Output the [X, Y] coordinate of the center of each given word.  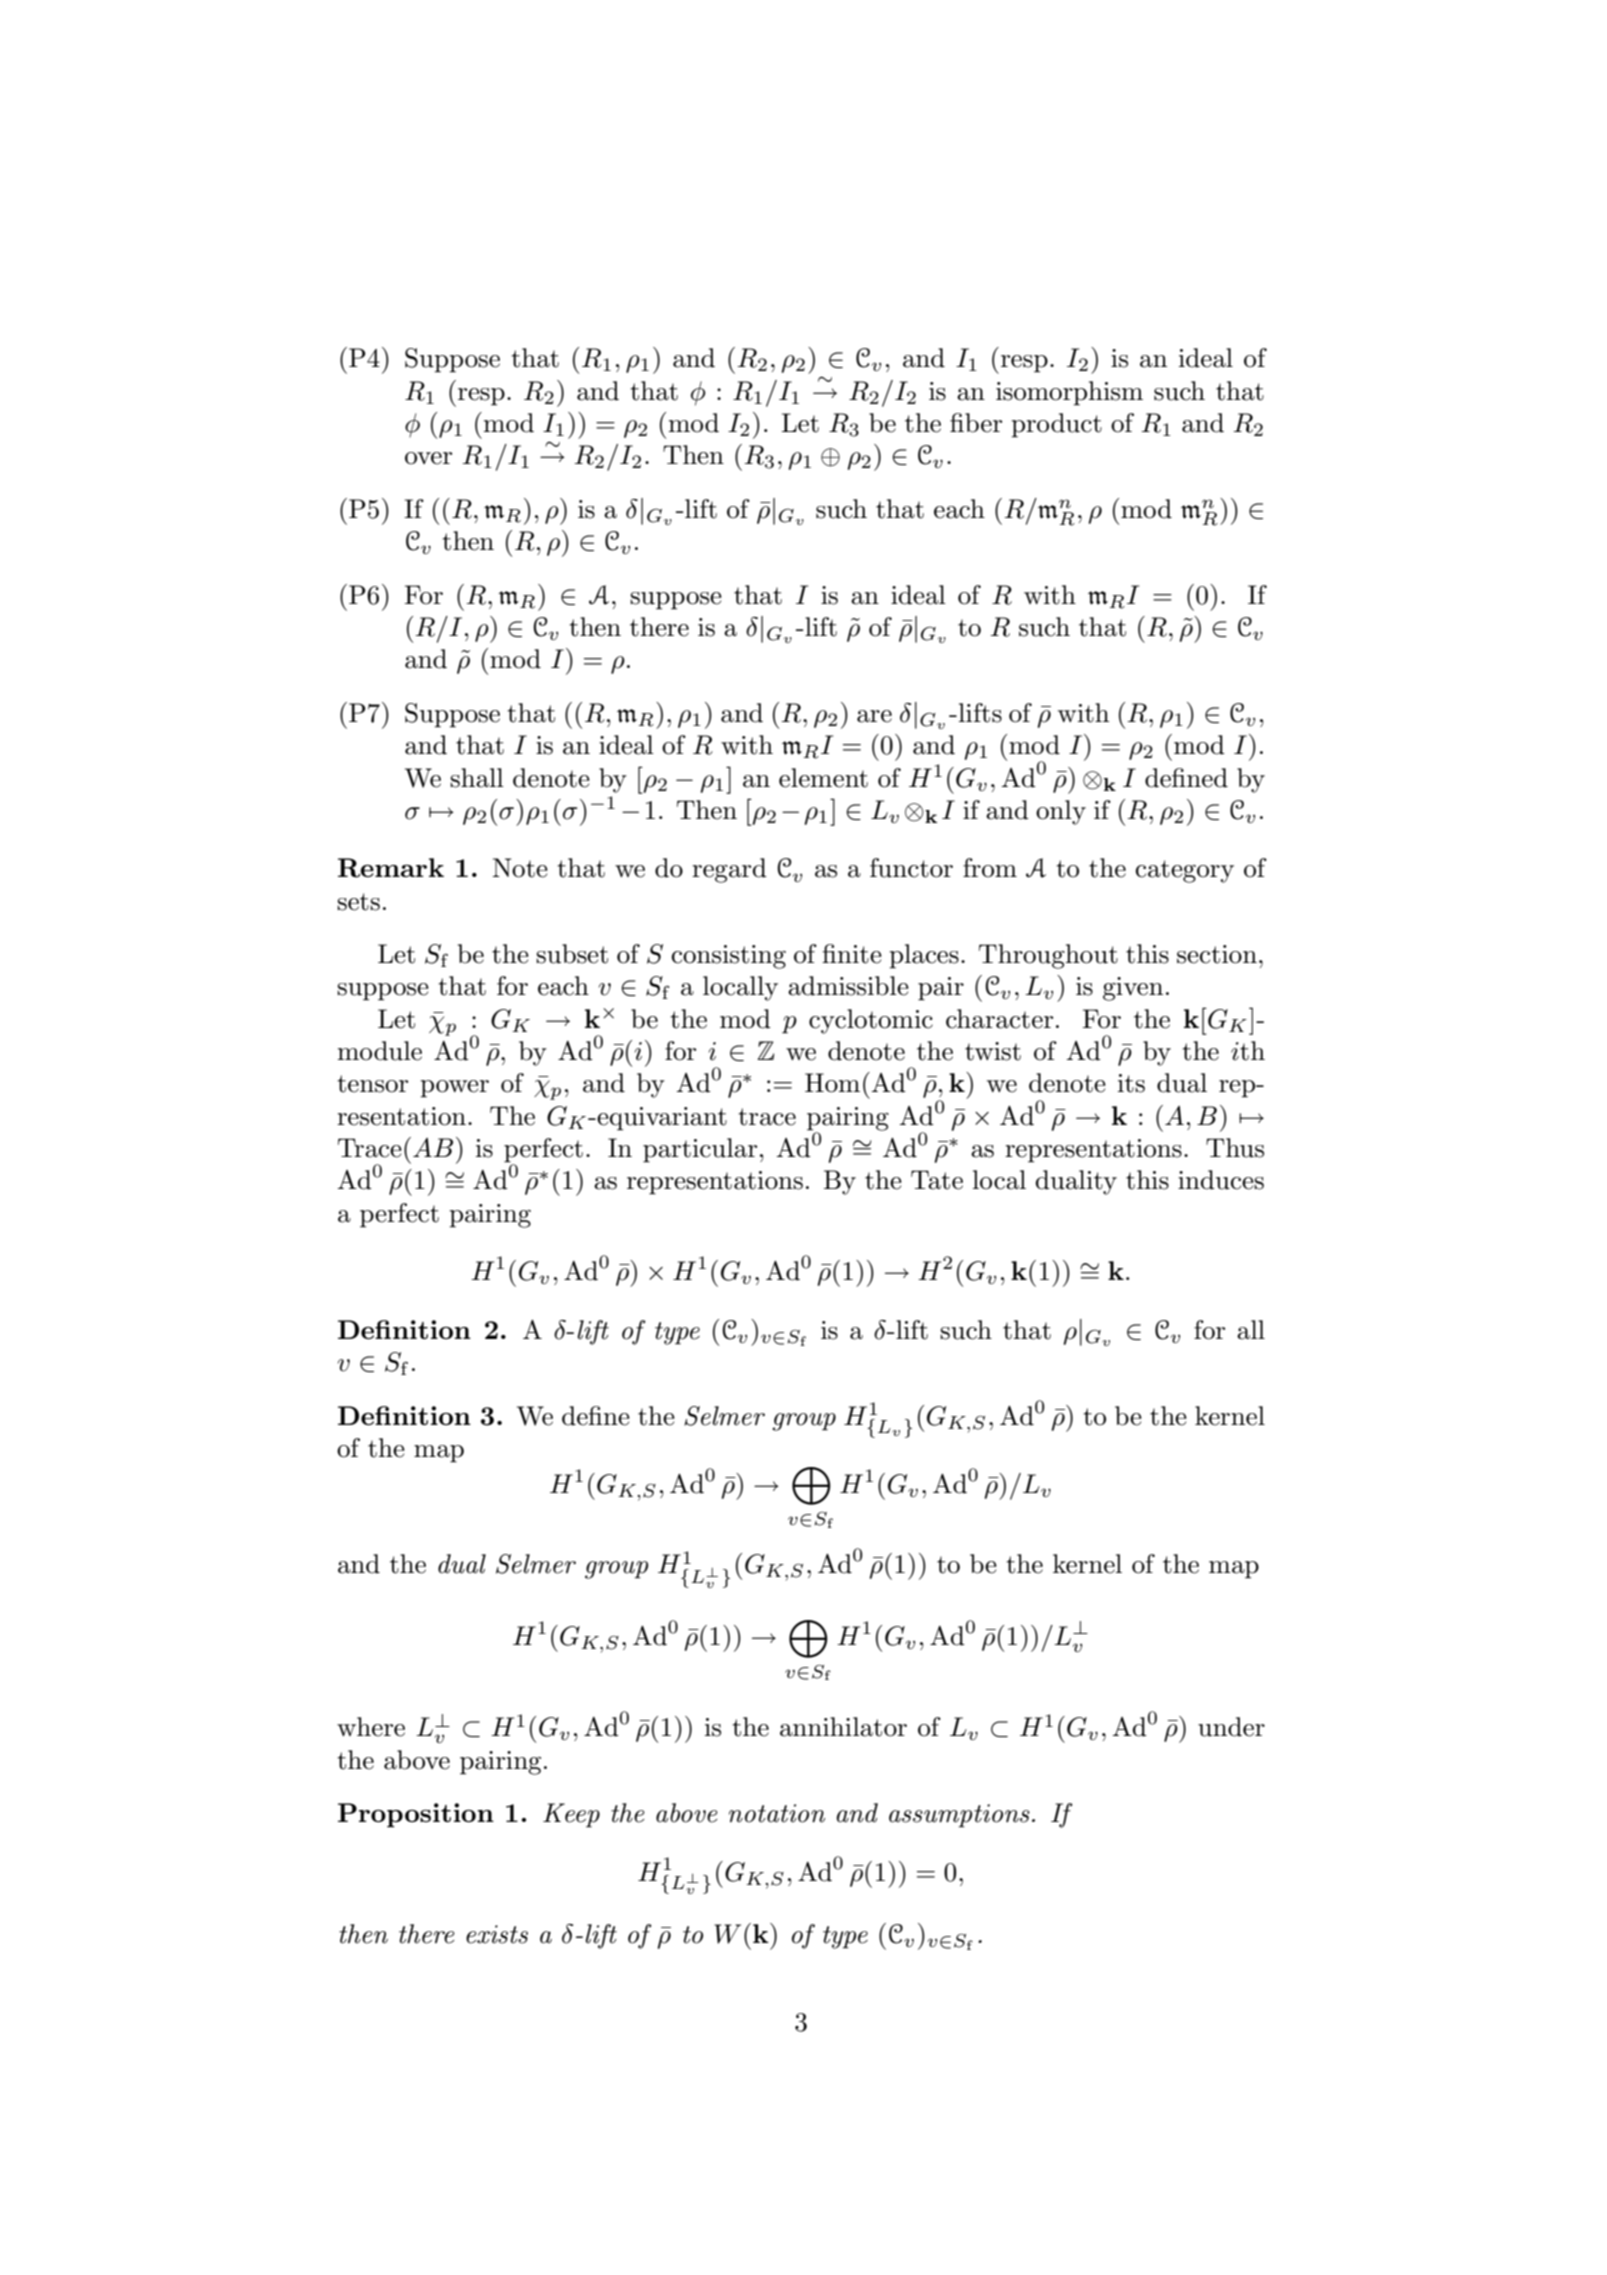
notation [777, 1813]
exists [497, 1934]
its [1131, 1083]
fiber [976, 423]
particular [700, 1150]
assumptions [959, 1816]
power [454, 1089]
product [1056, 425]
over [428, 458]
